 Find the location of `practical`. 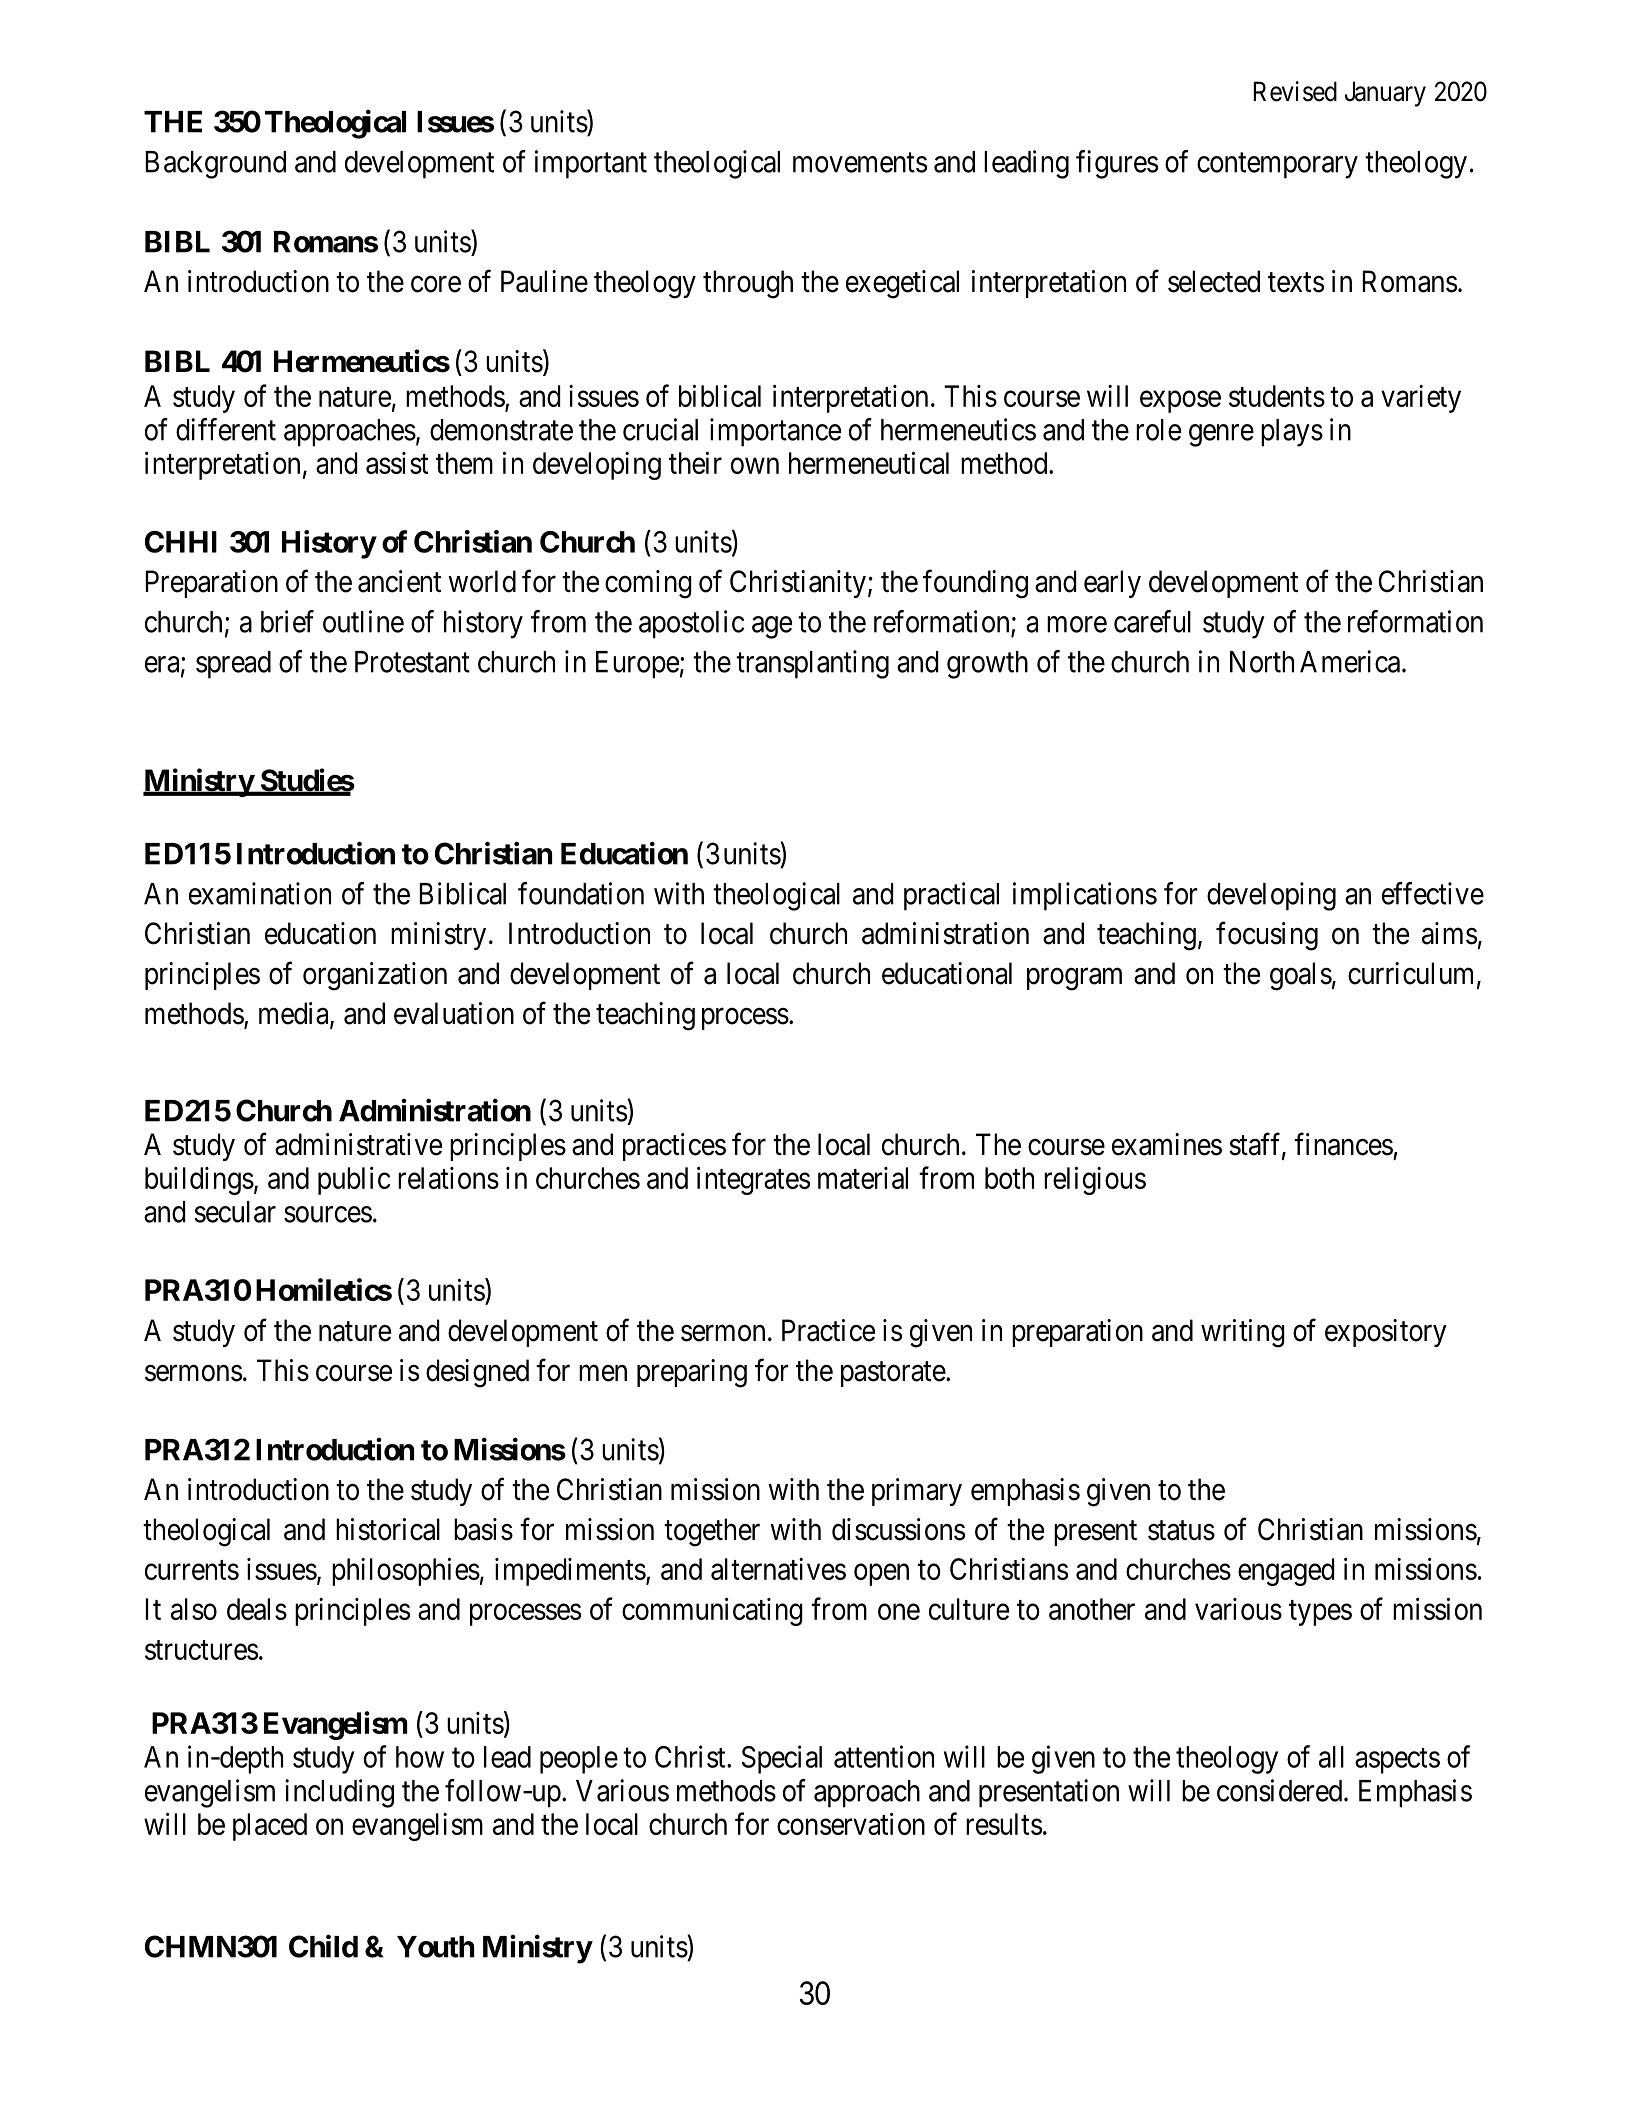

practical is located at coordinates (951, 896).
